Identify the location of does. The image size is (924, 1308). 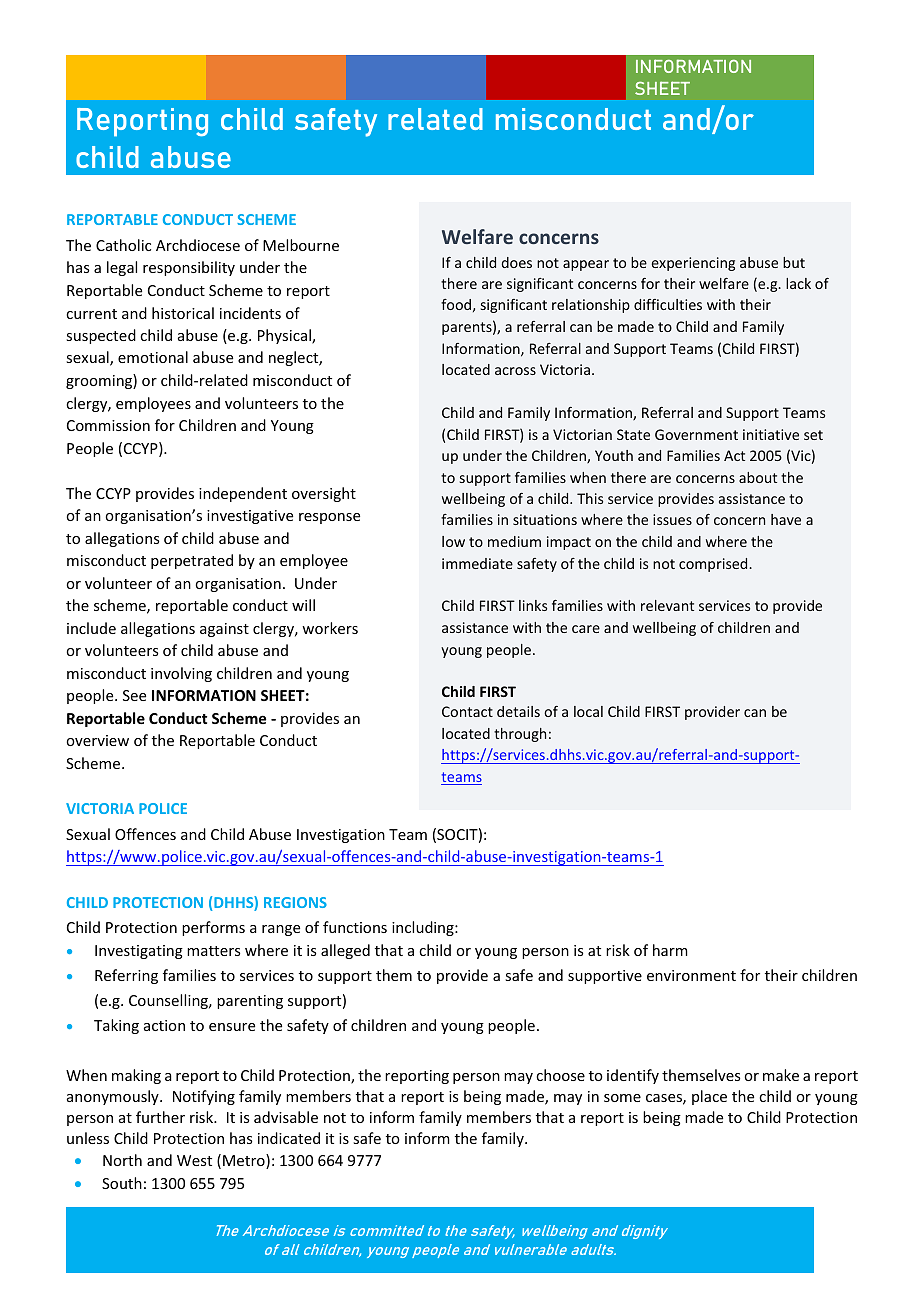
(516, 262).
